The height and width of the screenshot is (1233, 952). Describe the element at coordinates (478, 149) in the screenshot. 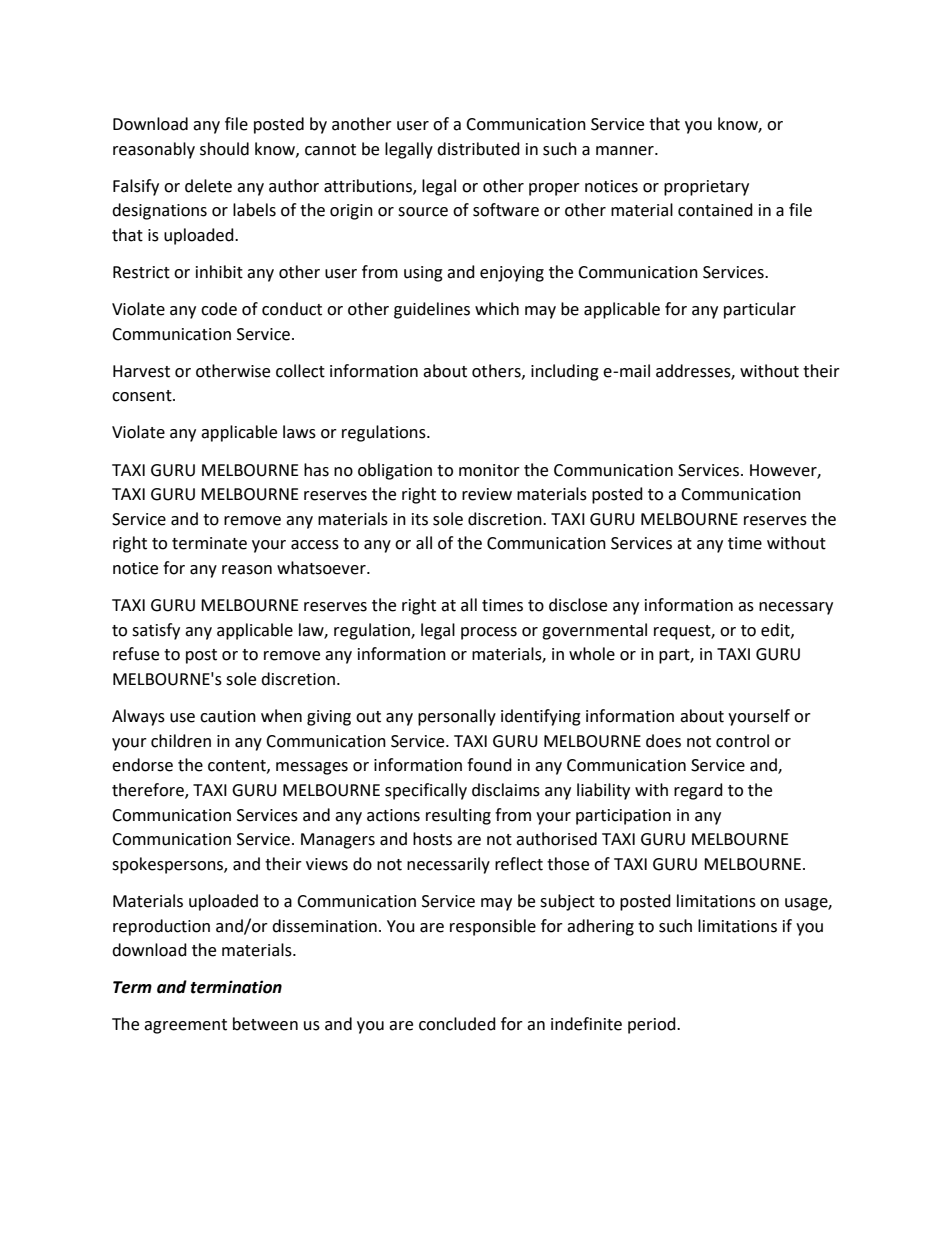

I see `distributed` at that location.
